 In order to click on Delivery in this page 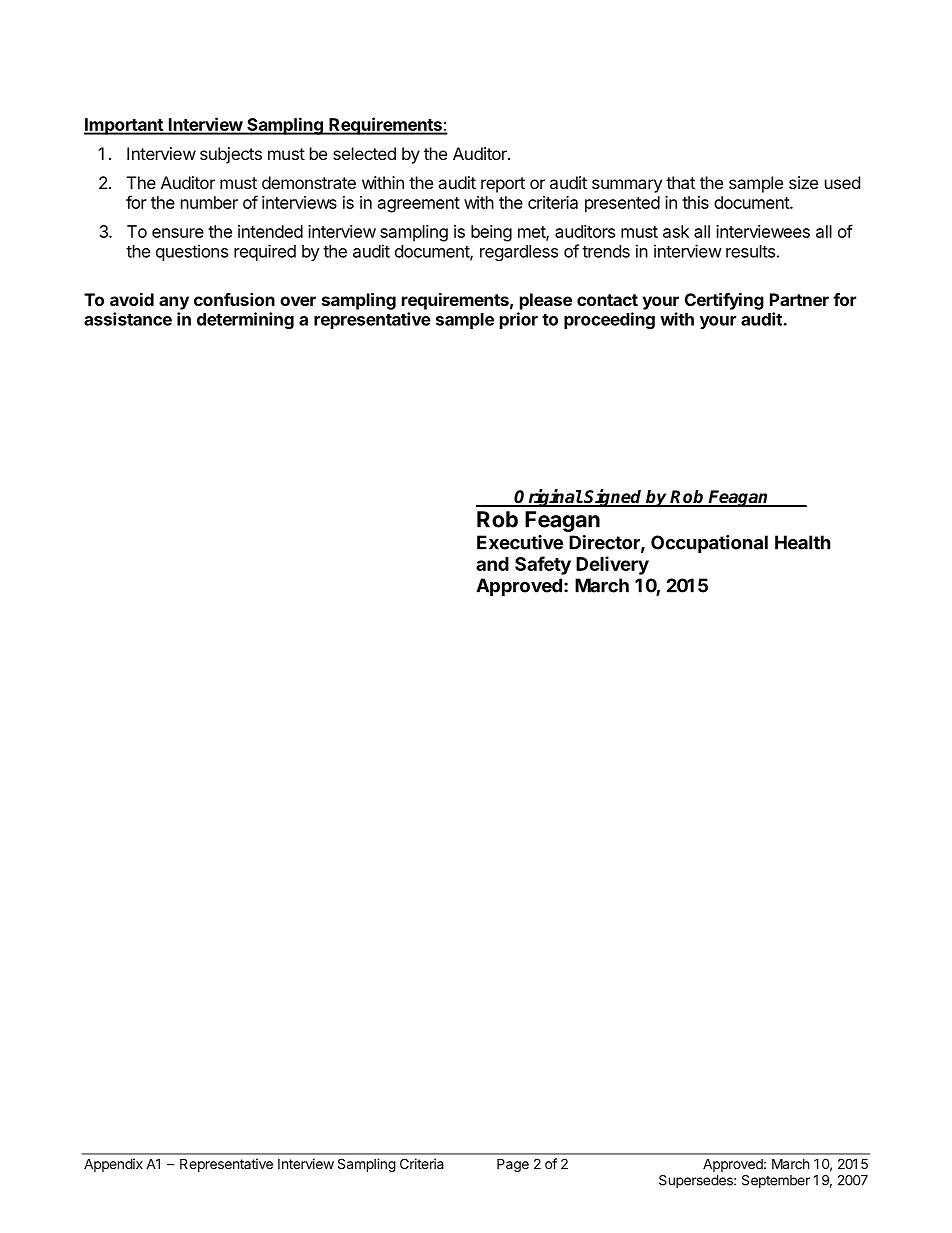, I will do `click(612, 565)`.
